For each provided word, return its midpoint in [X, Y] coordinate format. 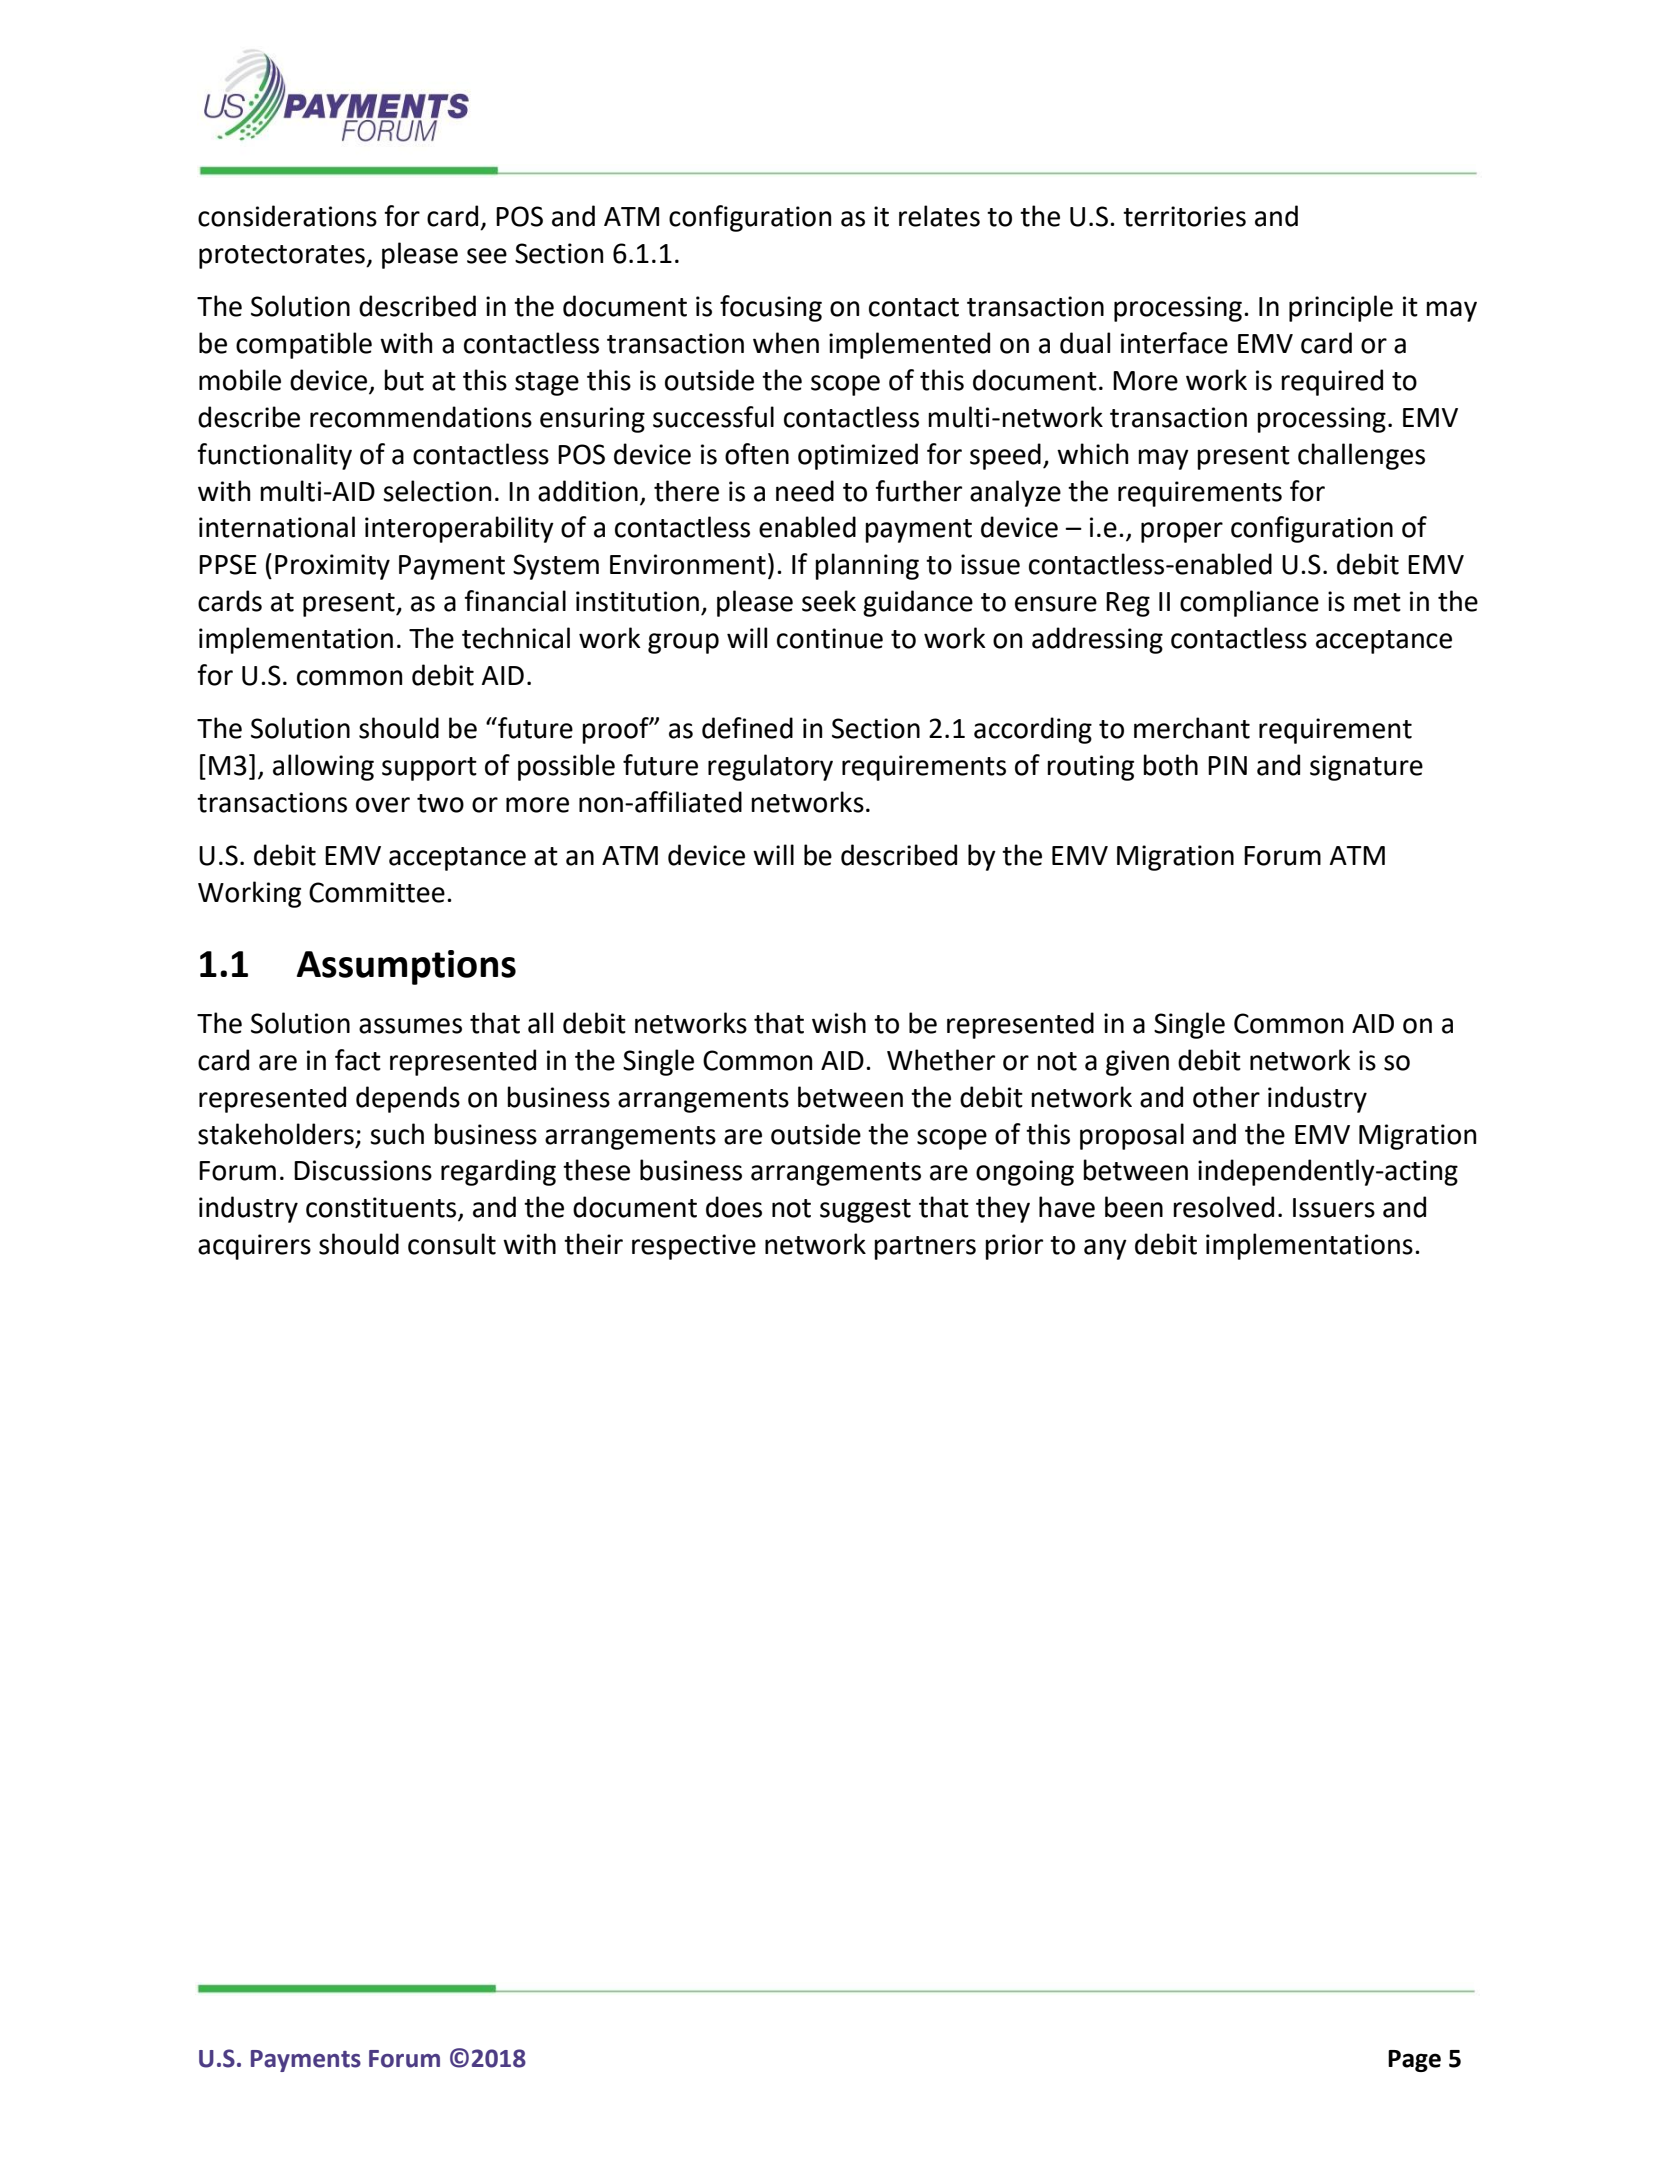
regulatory [770, 767]
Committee [377, 892]
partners [925, 1248]
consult [452, 1244]
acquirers [254, 1247]
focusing [771, 308]
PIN [1227, 765]
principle [1341, 308]
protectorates [283, 257]
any [1105, 1249]
